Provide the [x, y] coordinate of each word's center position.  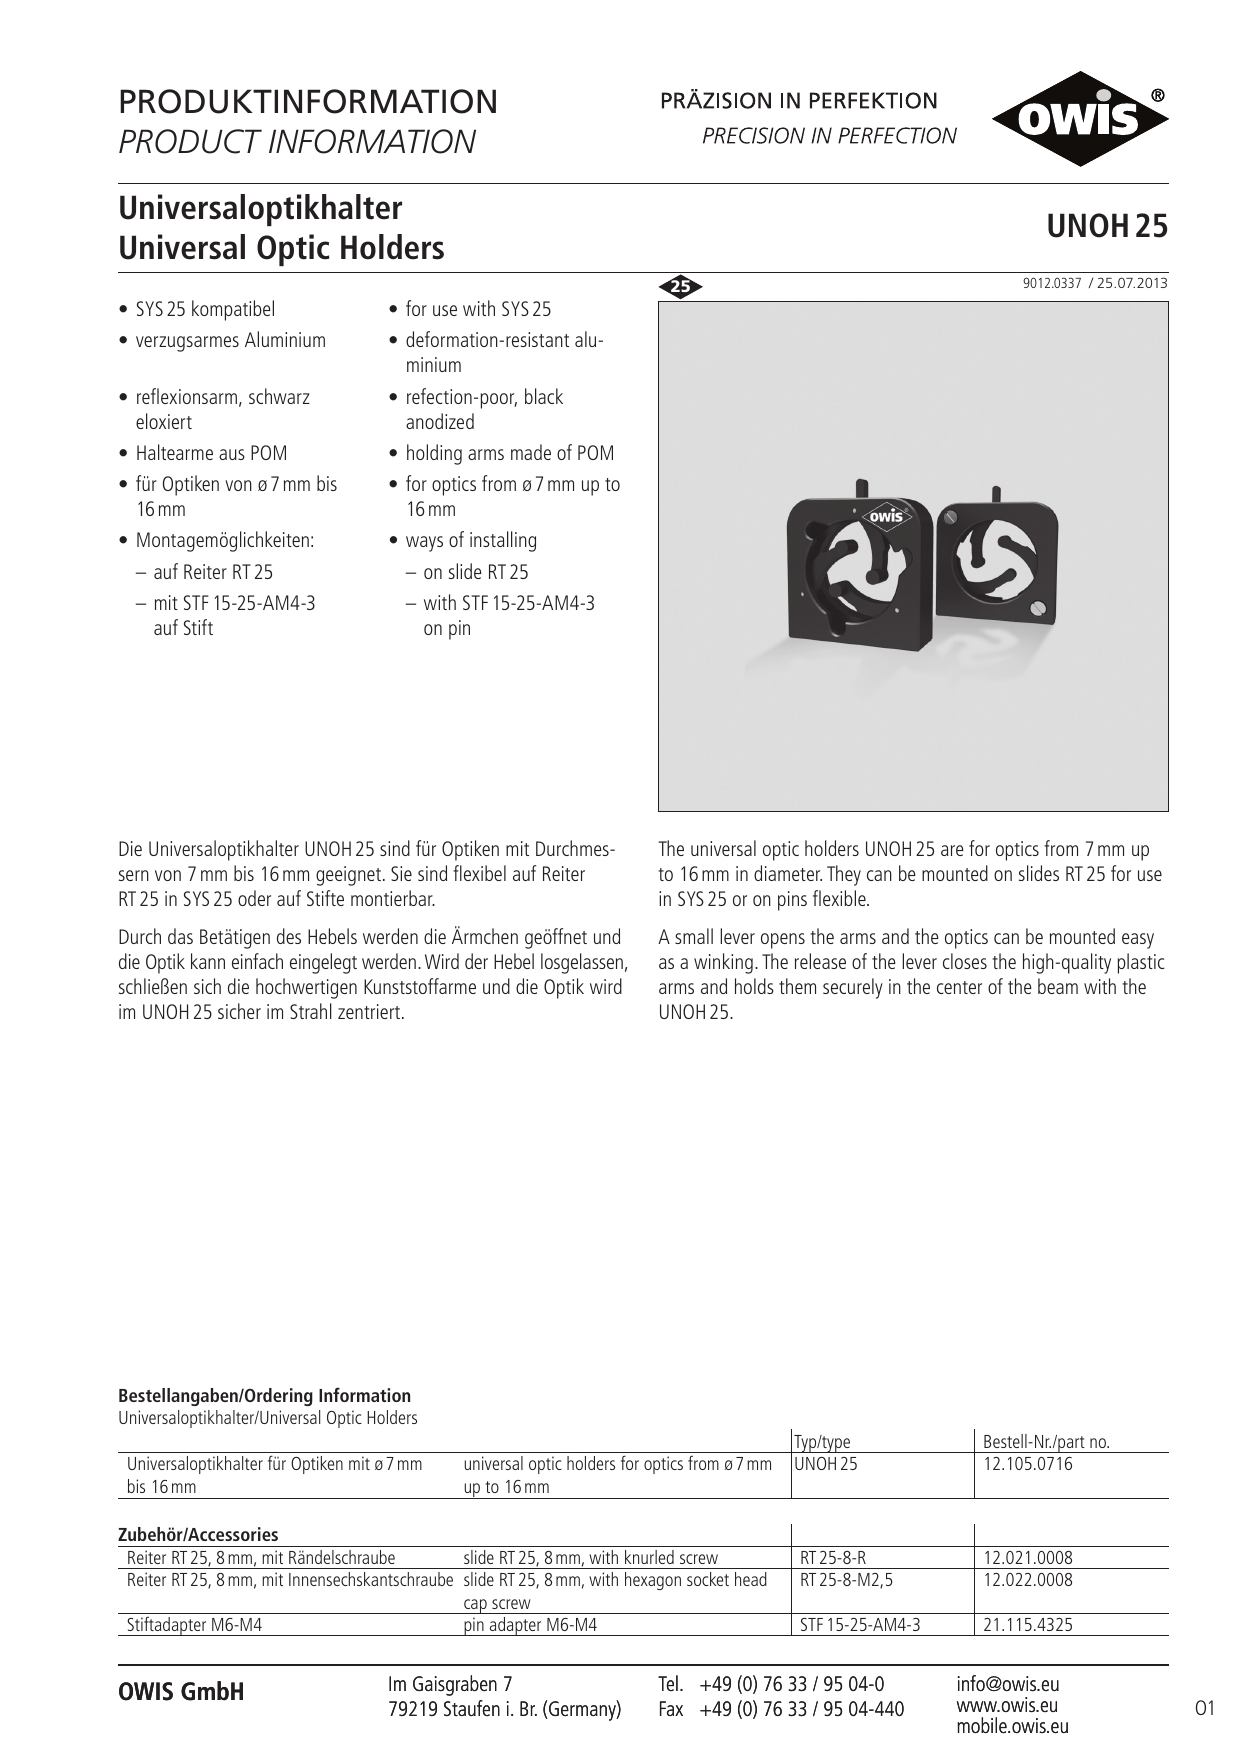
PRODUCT [190, 141]
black [544, 396]
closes [965, 961]
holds [754, 986]
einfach [257, 961]
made [531, 452]
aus [232, 454]
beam [1058, 986]
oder [254, 898]
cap [475, 1606]
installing [503, 541]
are [952, 850]
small [694, 936]
